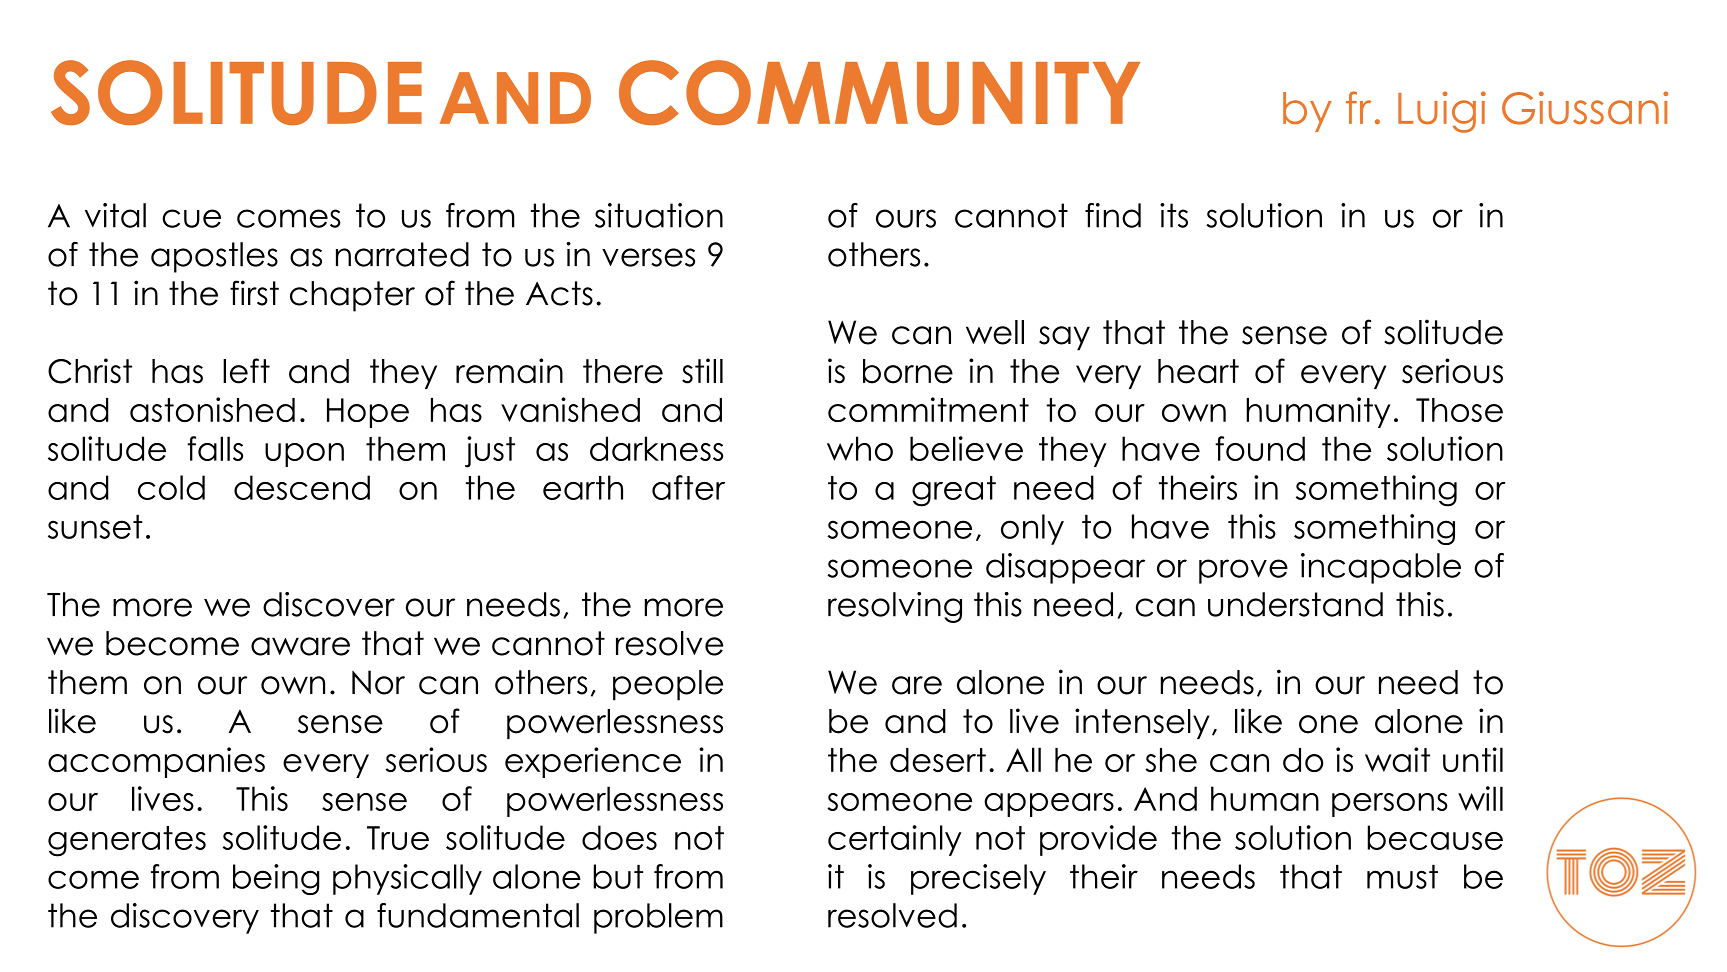 The height and width of the image is (972, 1727). Describe the element at coordinates (1442, 112) in the image. I see `Luigi` at that location.
